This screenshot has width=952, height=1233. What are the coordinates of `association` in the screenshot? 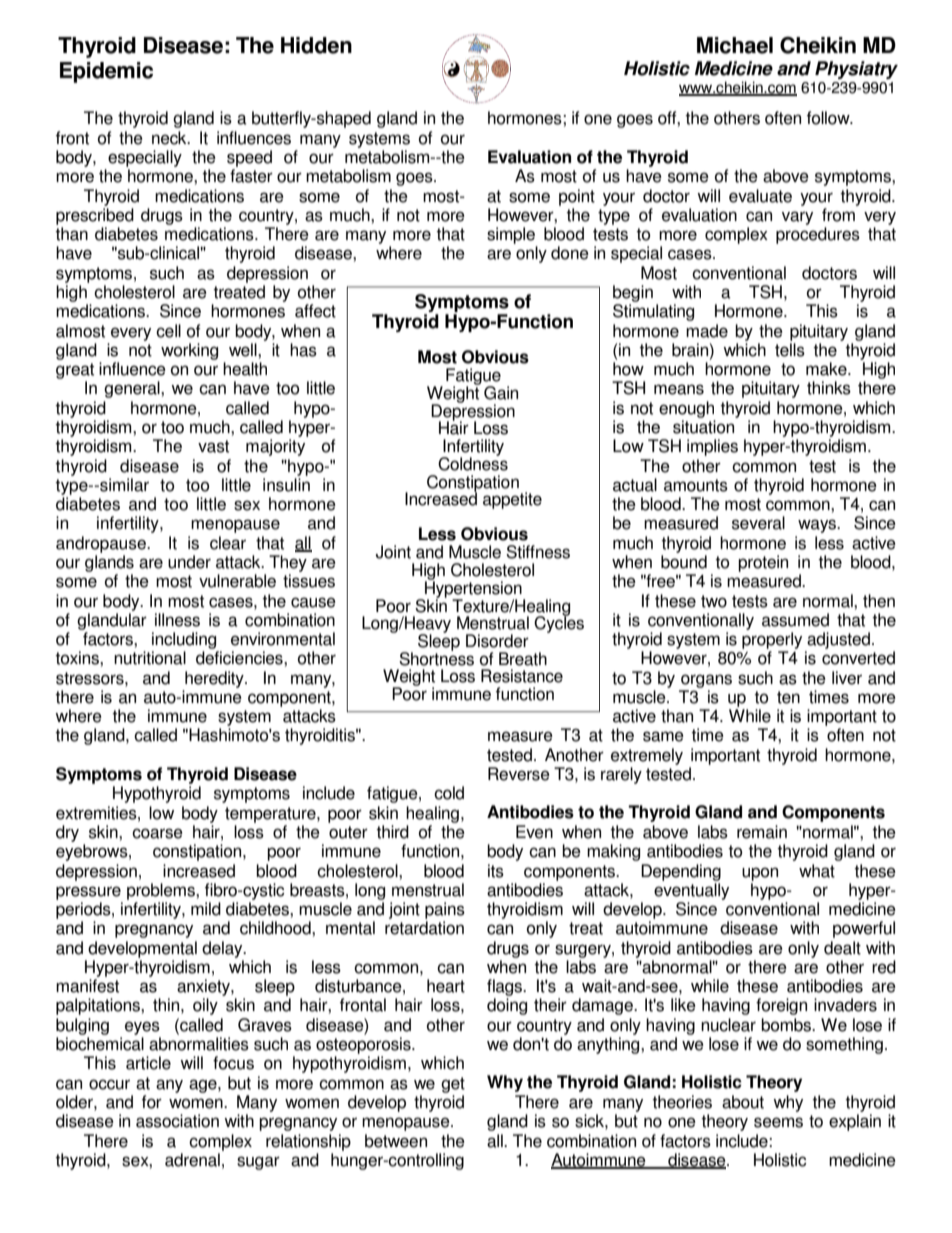 It's located at (177, 1121).
